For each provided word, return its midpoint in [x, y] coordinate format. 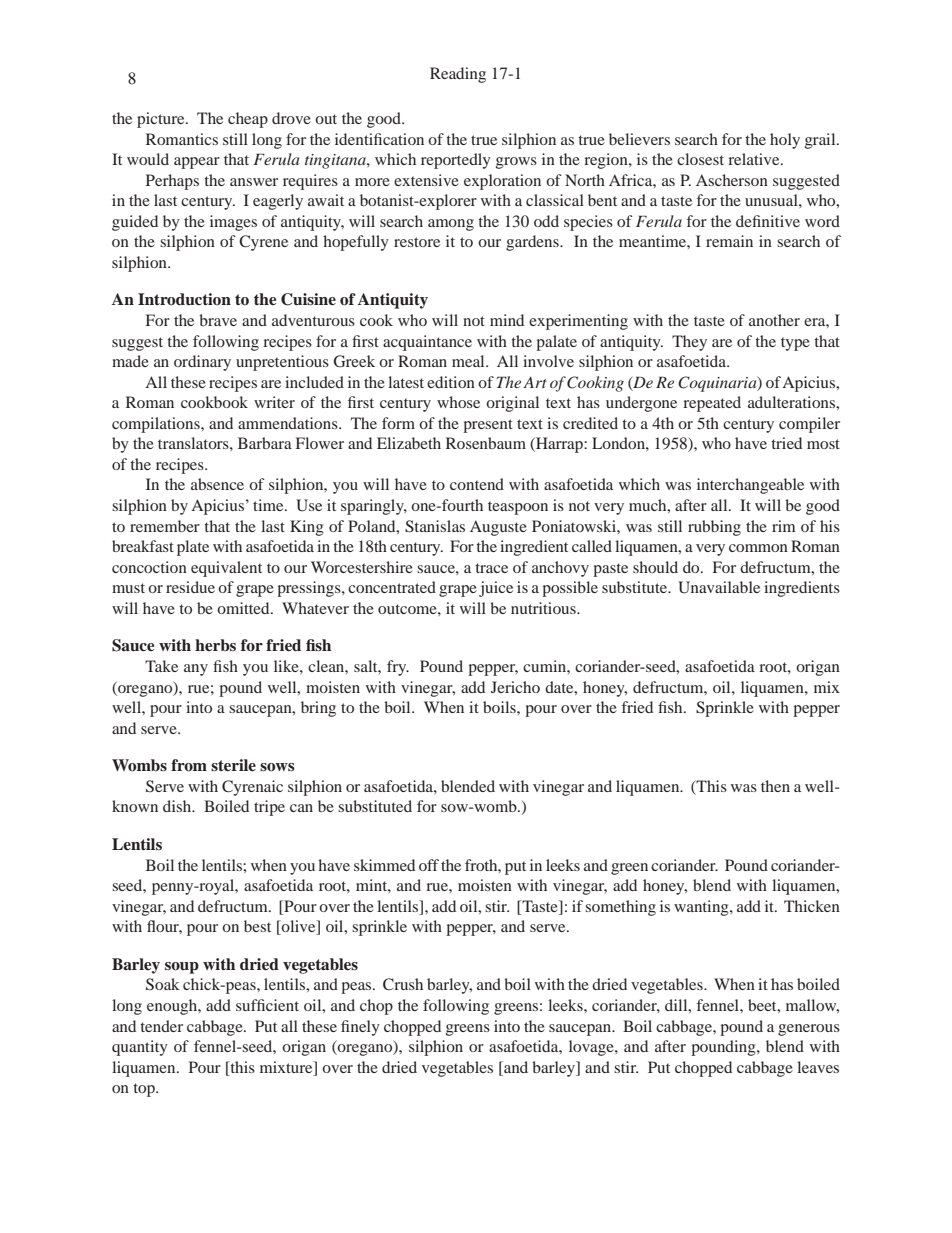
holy [785, 141]
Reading [458, 75]
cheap [248, 120]
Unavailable [719, 587]
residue [190, 587]
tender [161, 1026]
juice [496, 589]
